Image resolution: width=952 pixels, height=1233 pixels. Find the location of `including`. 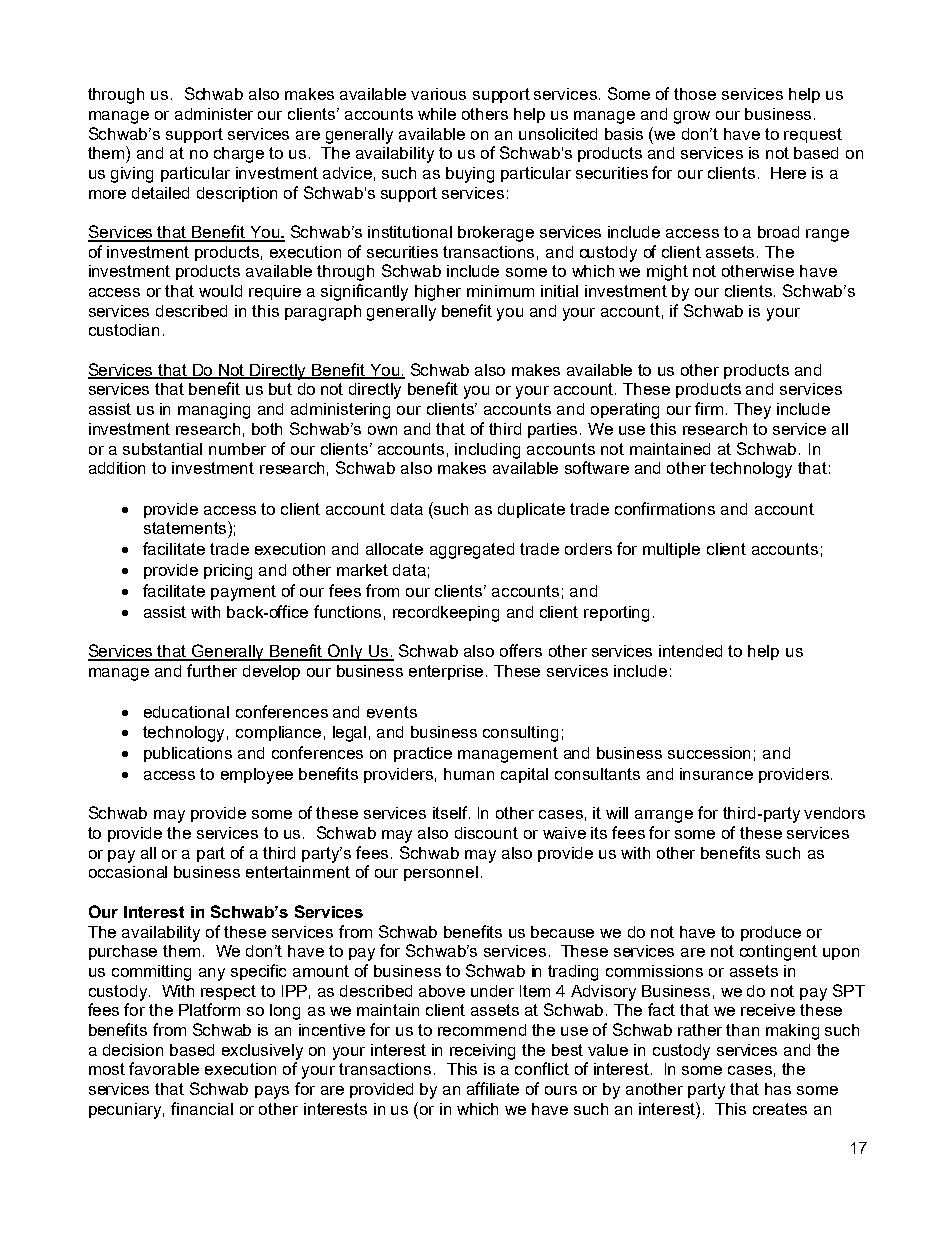

including is located at coordinates (487, 451).
